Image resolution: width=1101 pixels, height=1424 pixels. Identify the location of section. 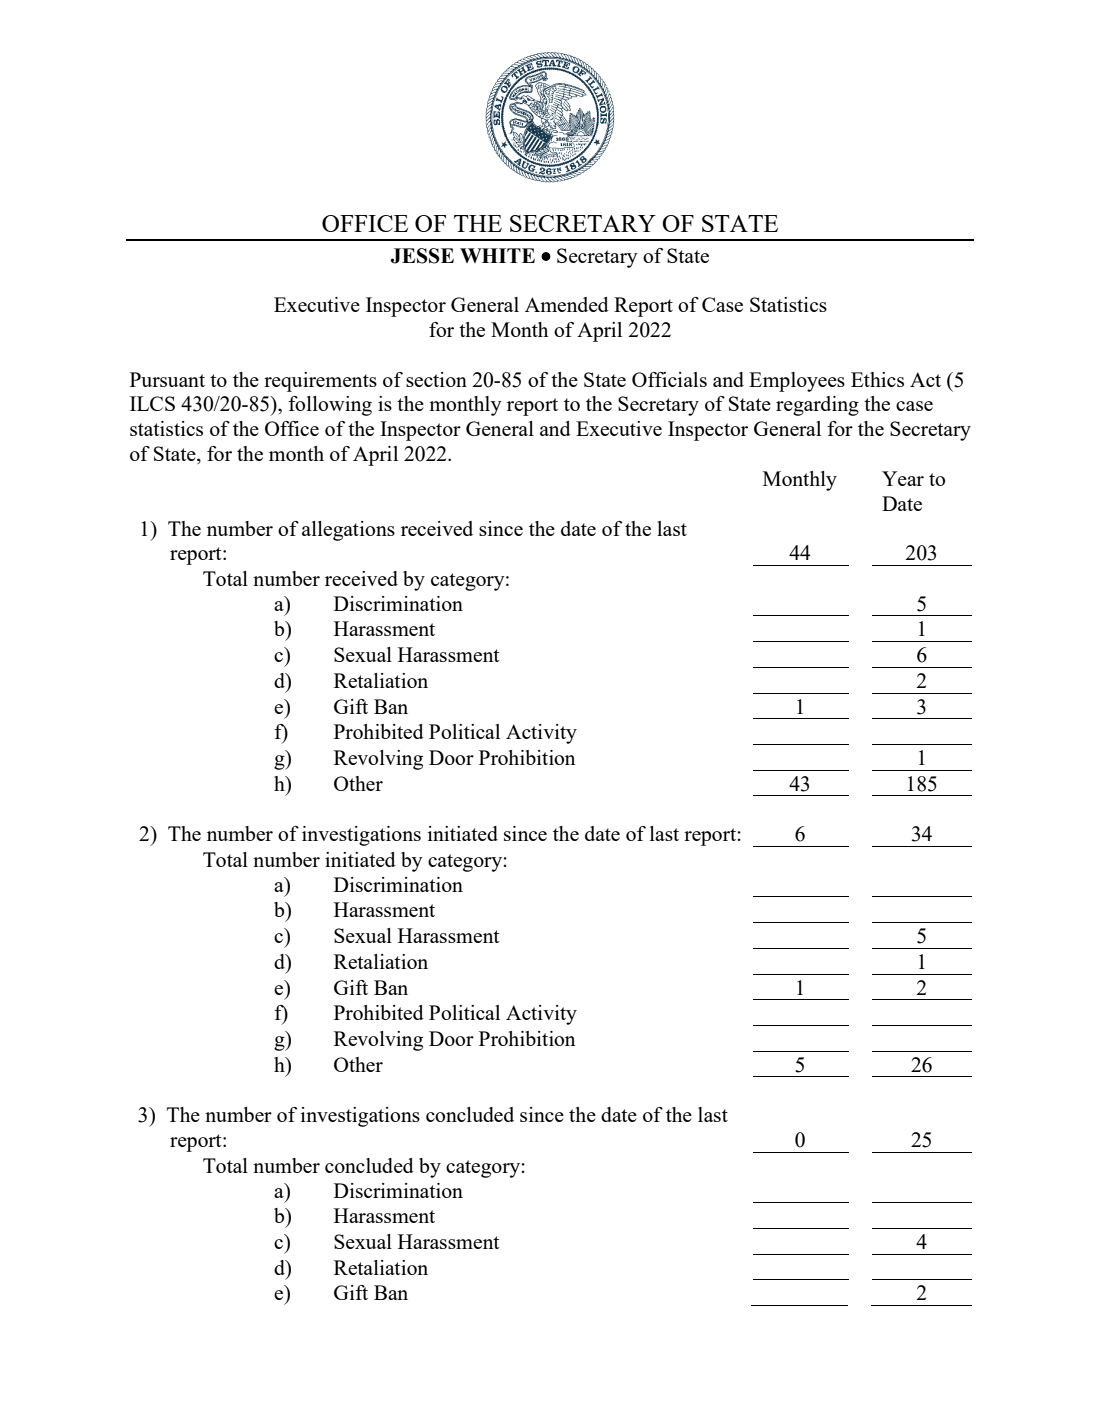
(436, 379).
